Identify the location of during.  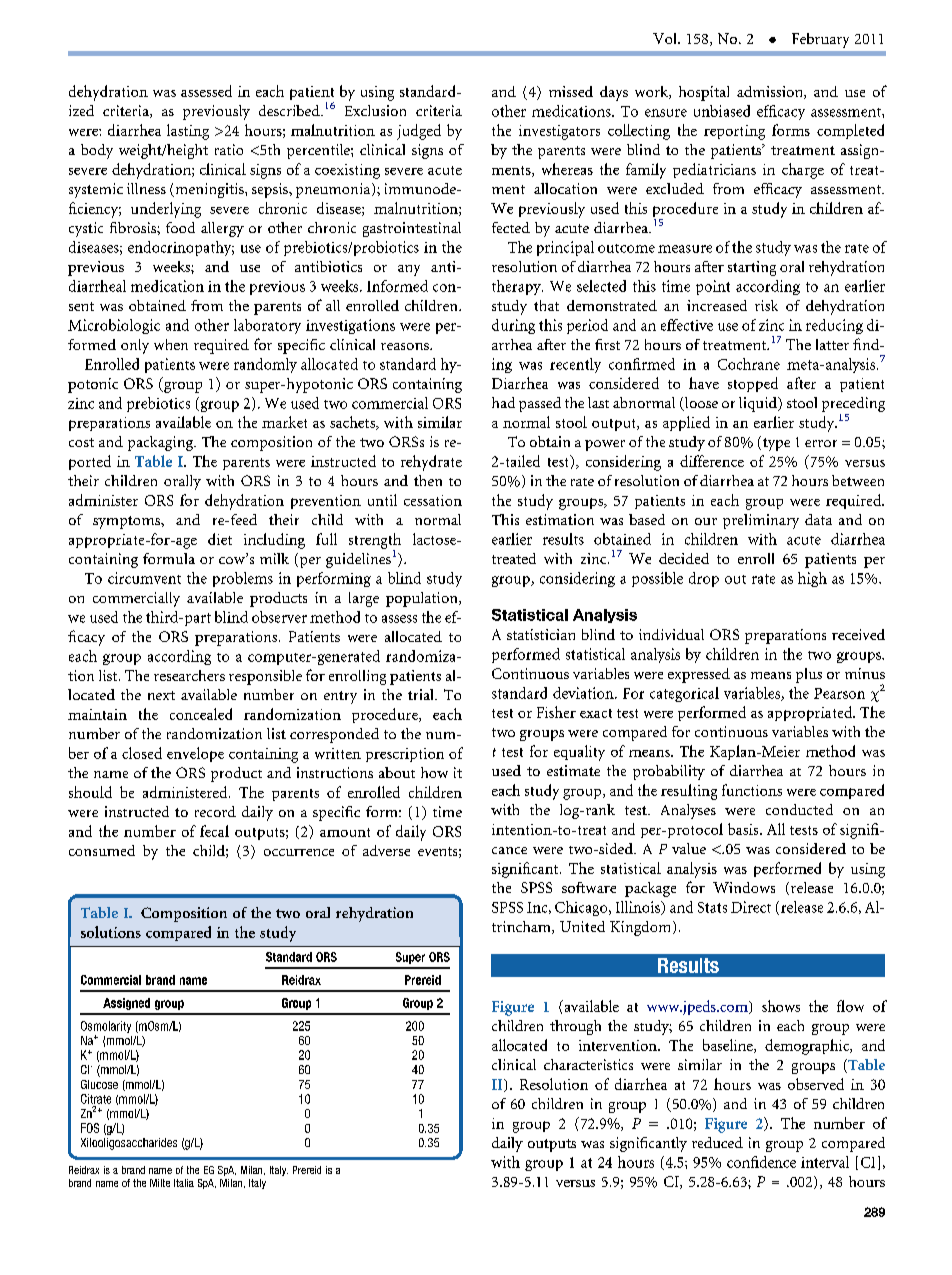
(513, 326).
